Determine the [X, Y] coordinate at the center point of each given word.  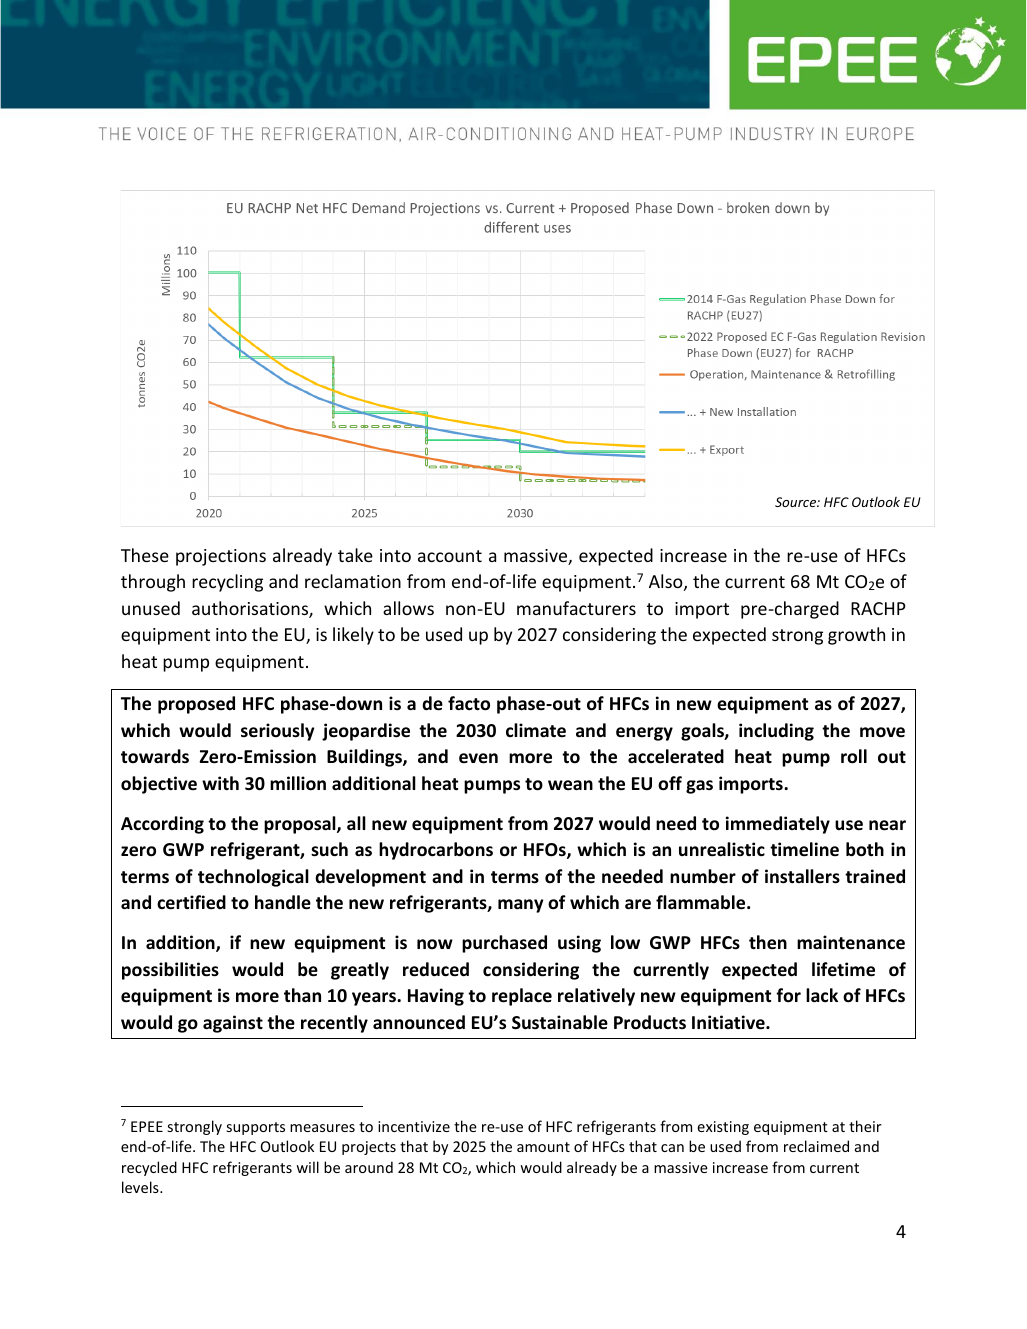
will [307, 1167]
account [450, 556]
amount [543, 1147]
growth [856, 636]
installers [802, 876]
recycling [227, 583]
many [521, 906]
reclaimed [816, 1146]
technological [253, 878]
